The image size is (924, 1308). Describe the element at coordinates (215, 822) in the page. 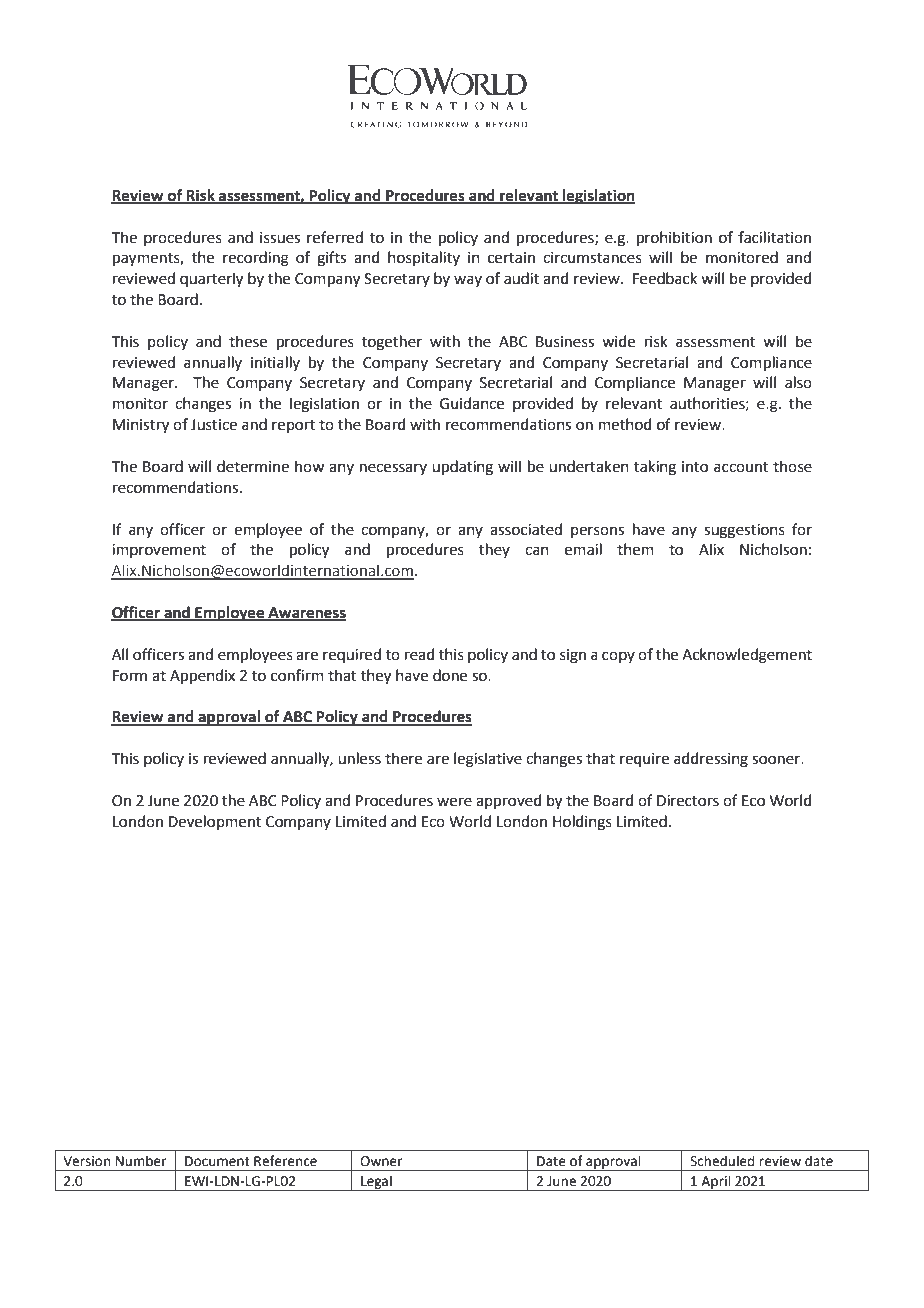

I see `Development` at that location.
